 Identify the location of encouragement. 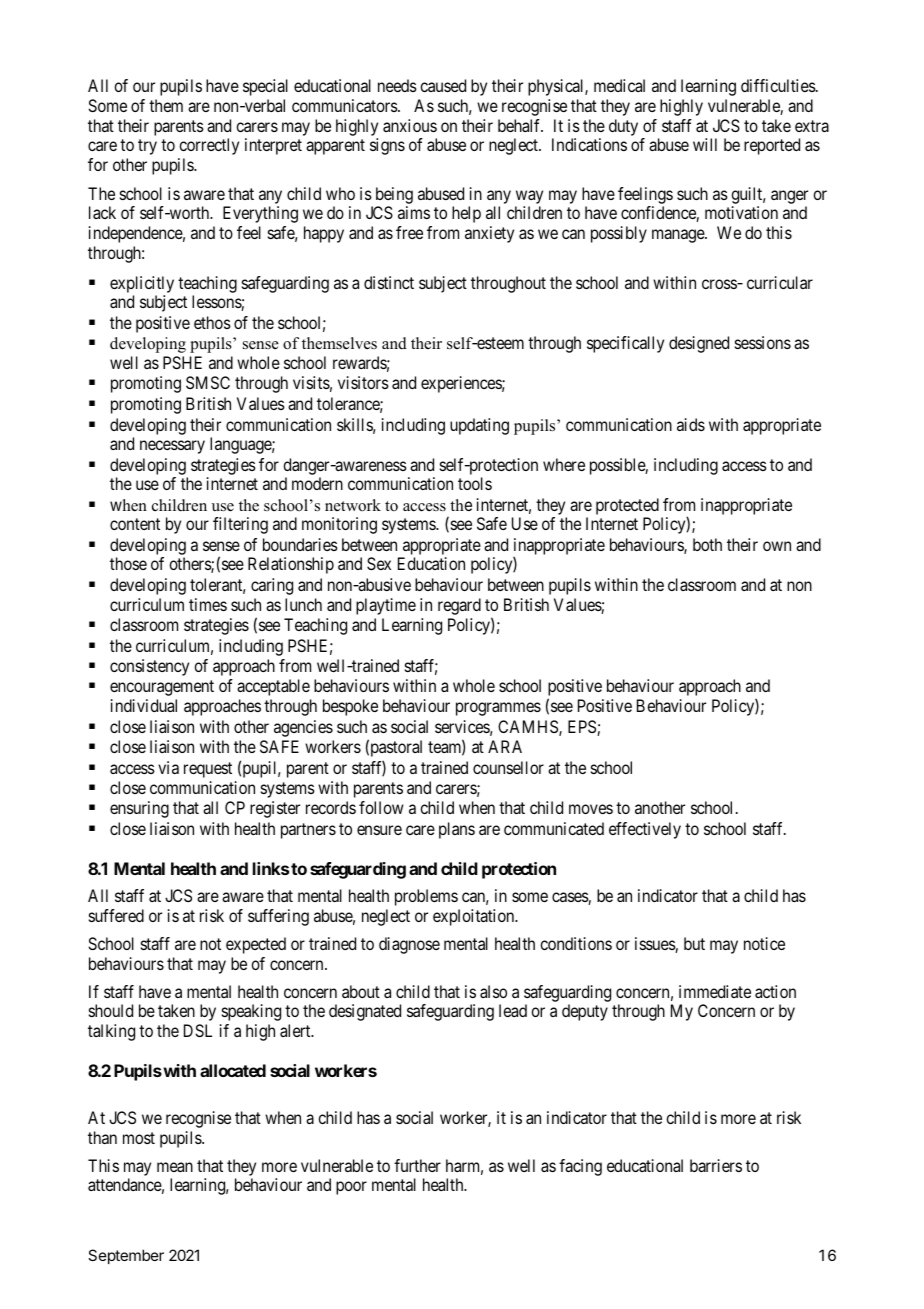
(162, 688).
